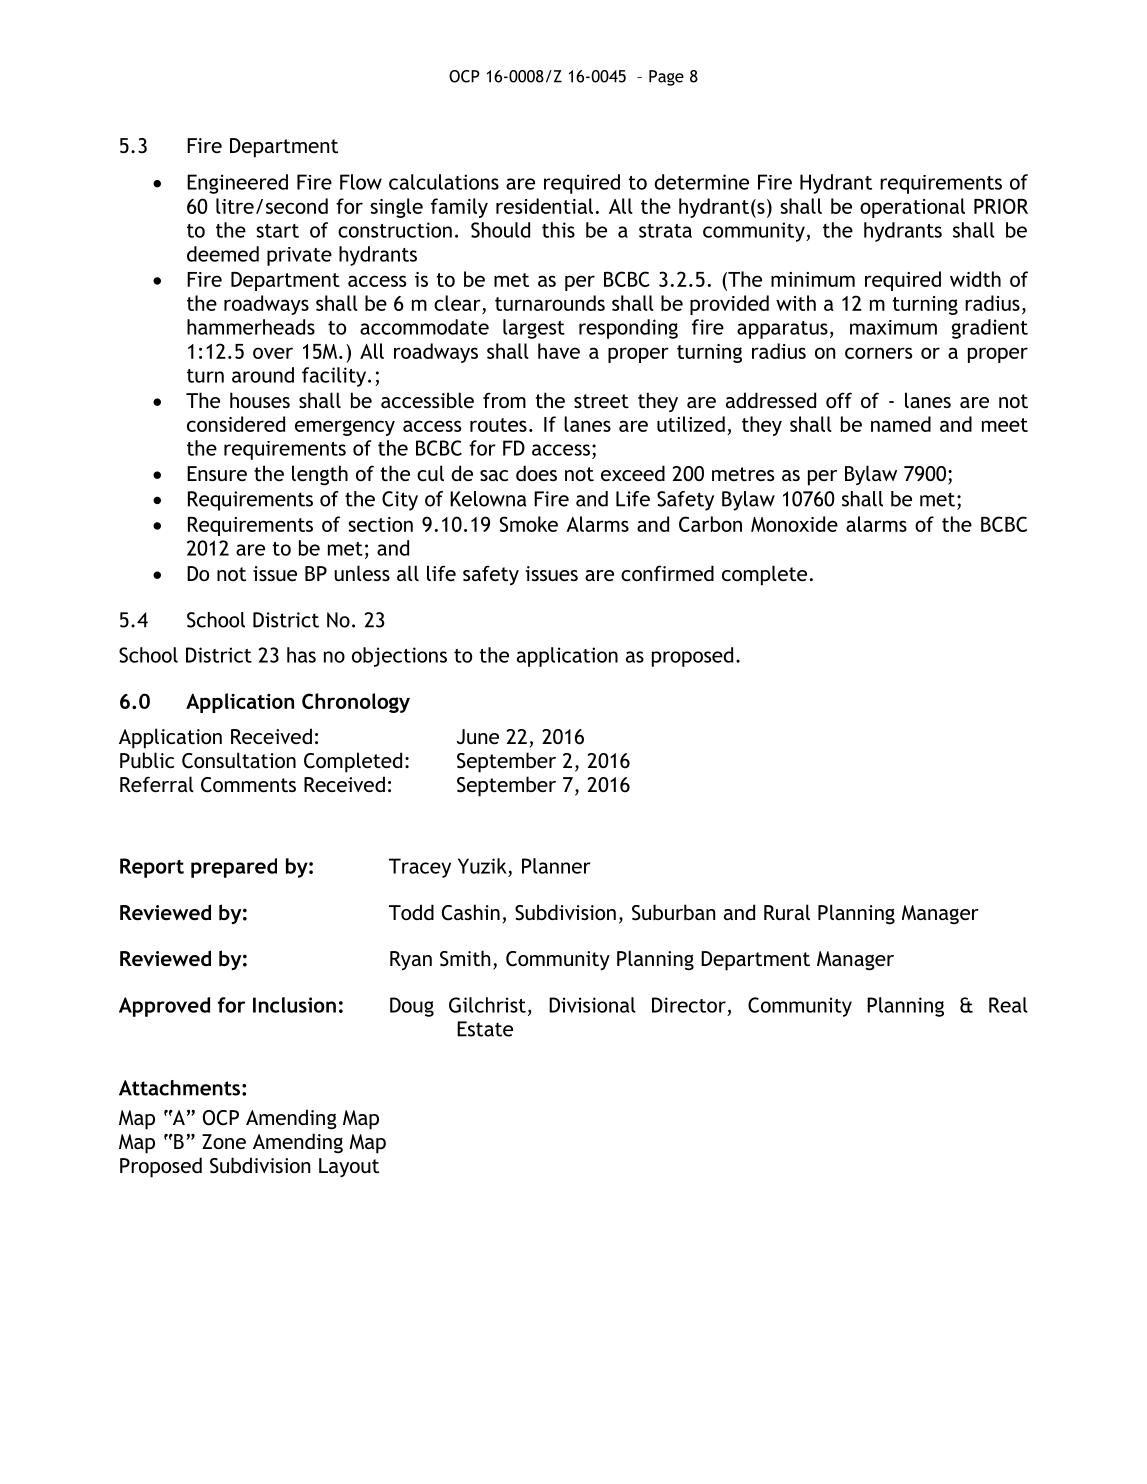  I want to click on operational, so click(912, 208).
